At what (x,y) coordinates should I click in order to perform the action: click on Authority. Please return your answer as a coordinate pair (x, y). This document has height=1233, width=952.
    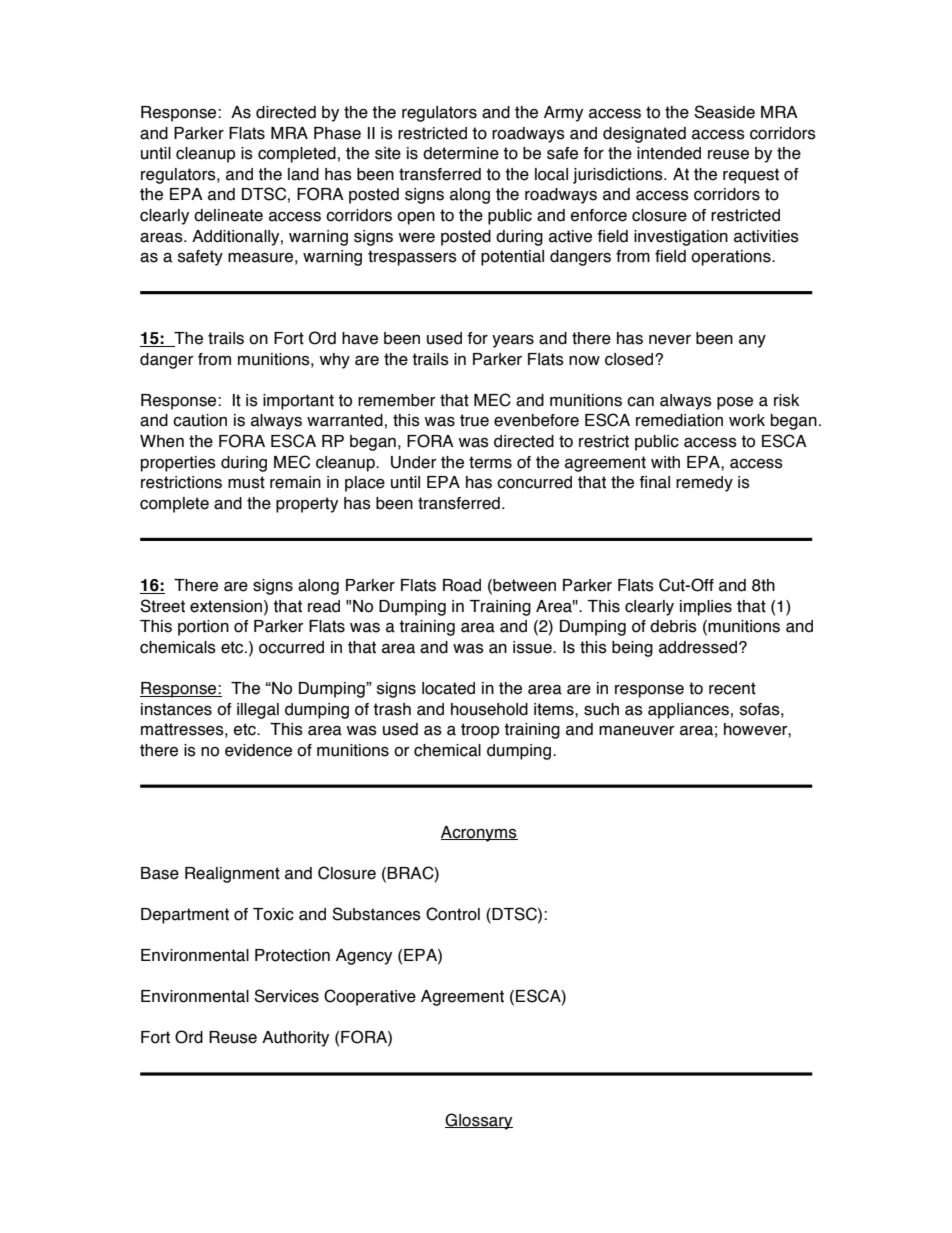
    Looking at the image, I should click on (295, 1039).
